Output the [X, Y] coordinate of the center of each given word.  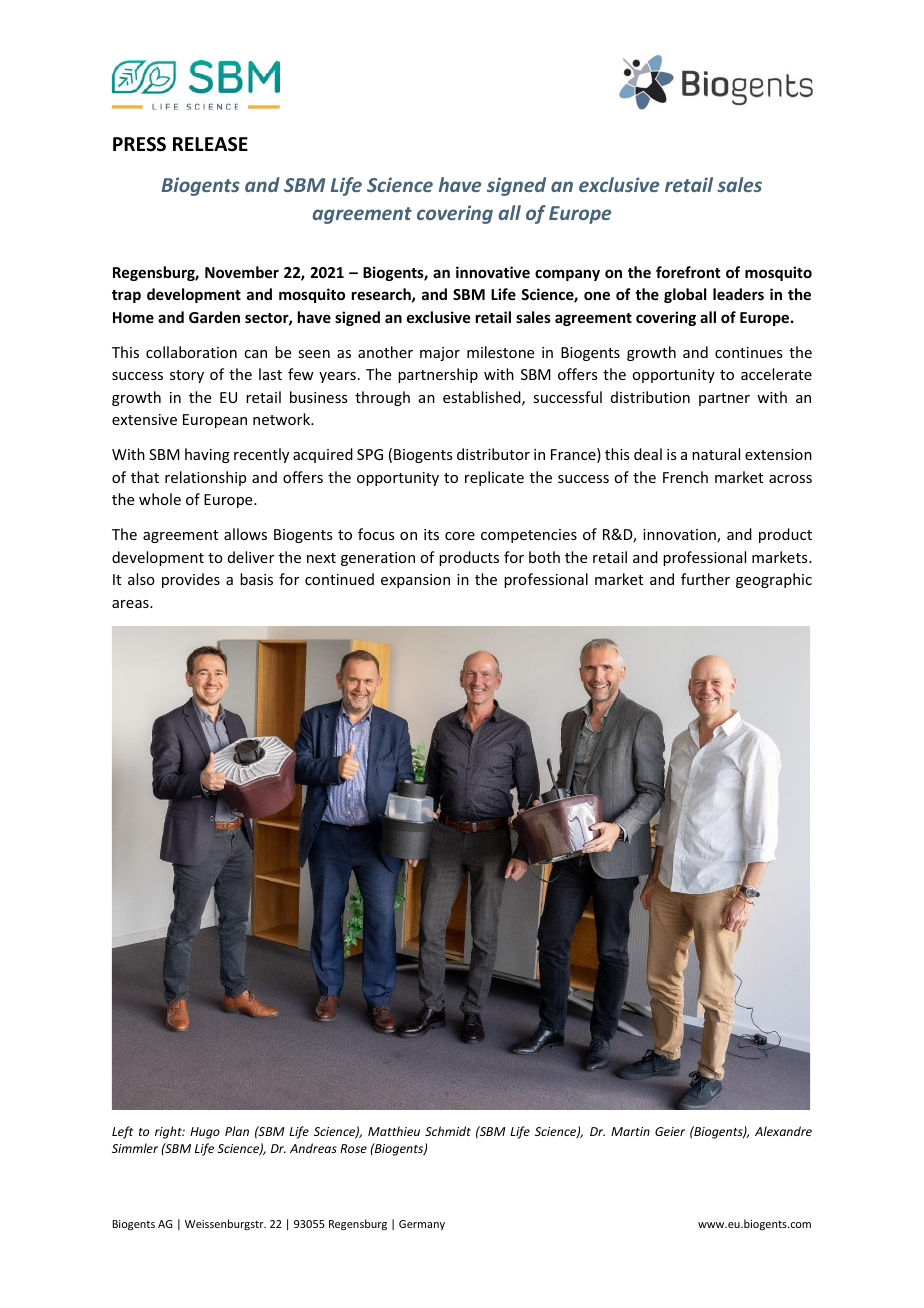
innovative [493, 272]
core [460, 536]
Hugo [205, 1133]
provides [191, 580]
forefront [688, 272]
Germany [422, 1225]
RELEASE [210, 144]
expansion [415, 581]
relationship [205, 478]
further [705, 579]
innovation [680, 536]
